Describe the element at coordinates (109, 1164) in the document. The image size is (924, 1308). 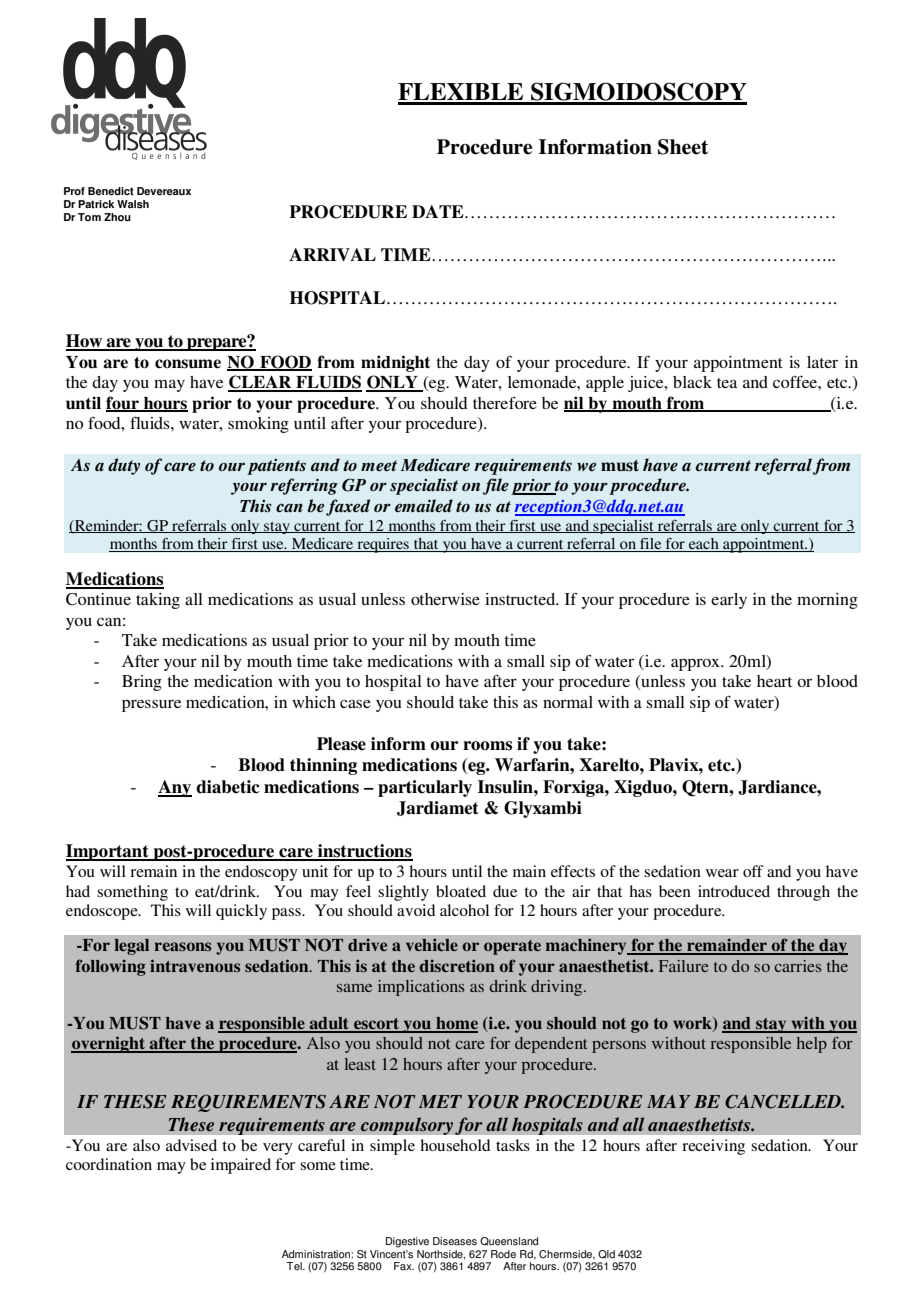
I see `coordination` at that location.
